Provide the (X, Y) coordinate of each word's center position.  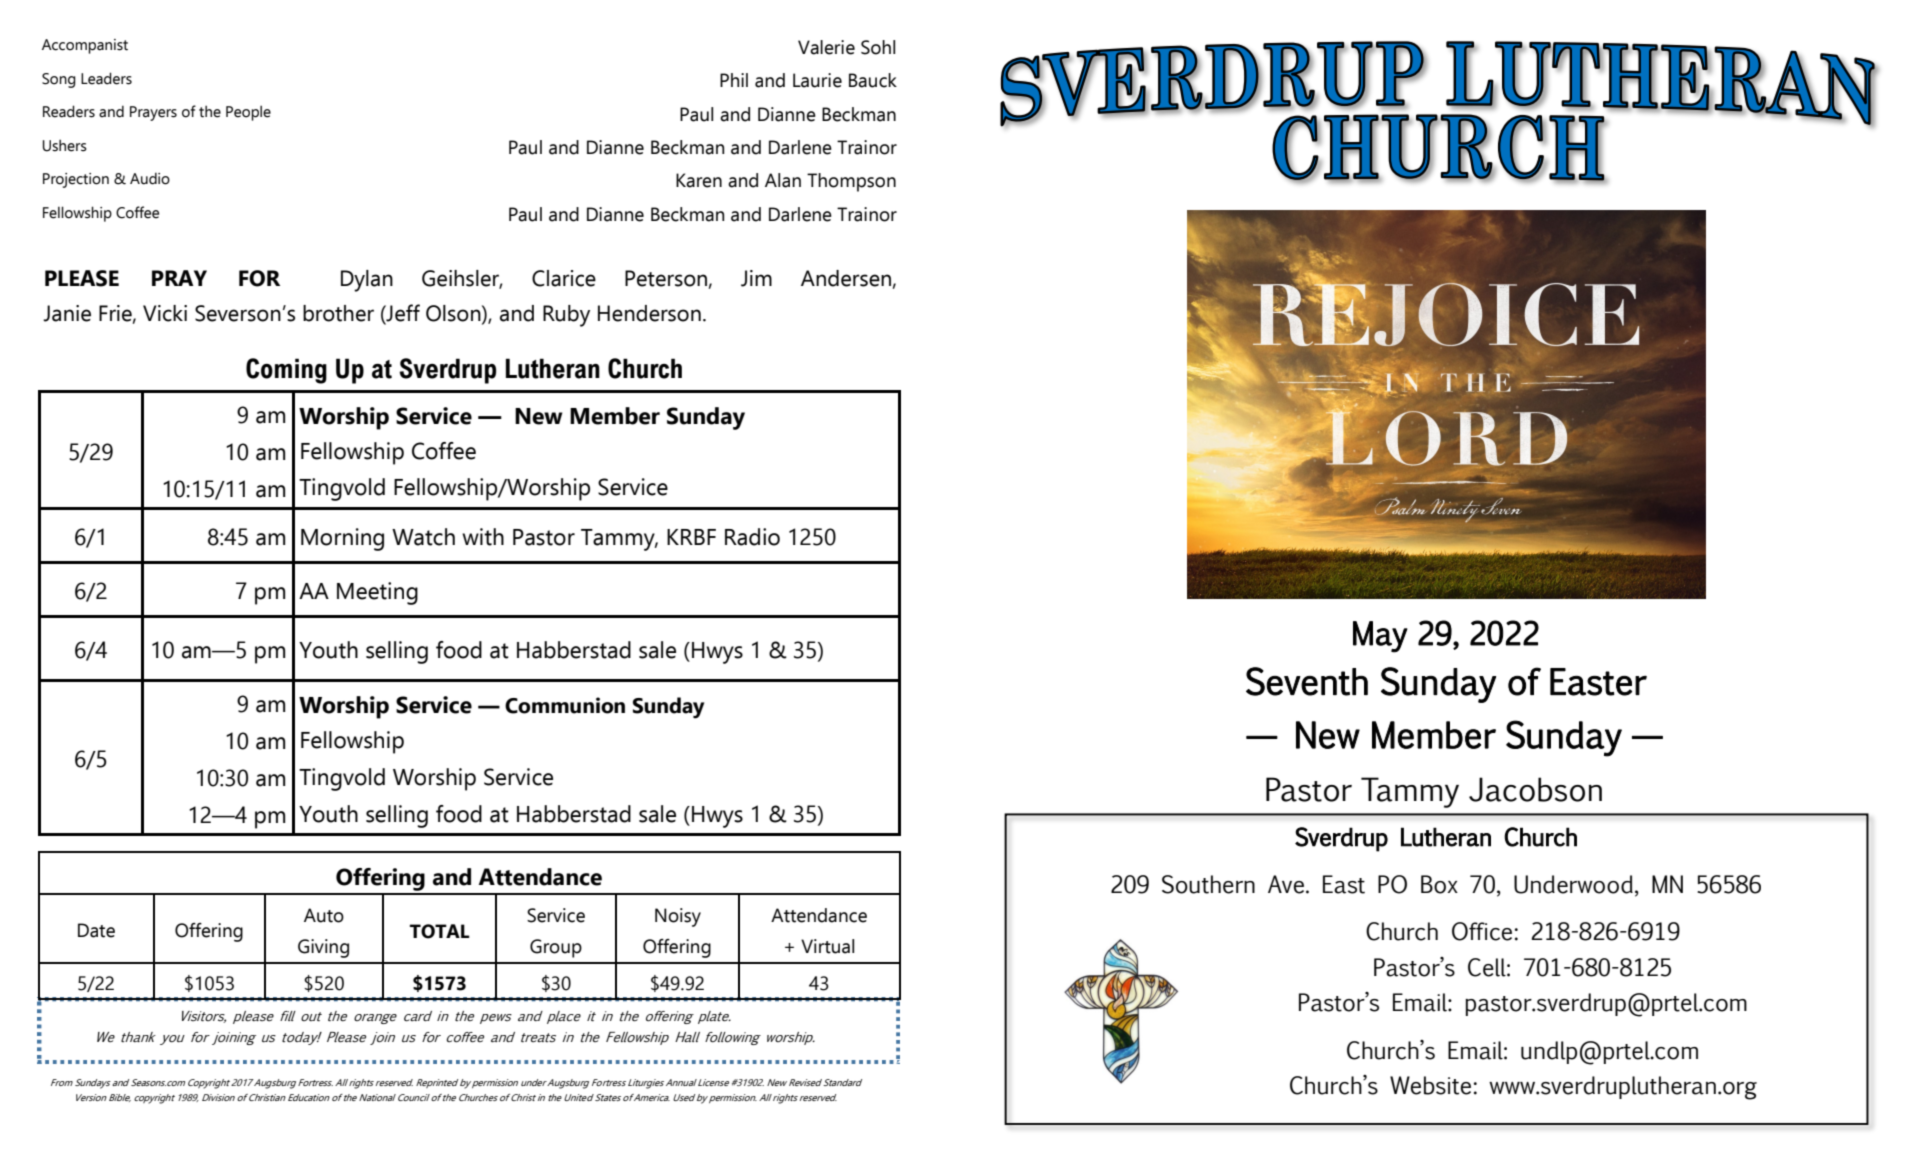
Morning (342, 539)
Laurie (817, 80)
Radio (752, 537)
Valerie (826, 47)
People (248, 113)
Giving (323, 948)
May (1380, 637)
